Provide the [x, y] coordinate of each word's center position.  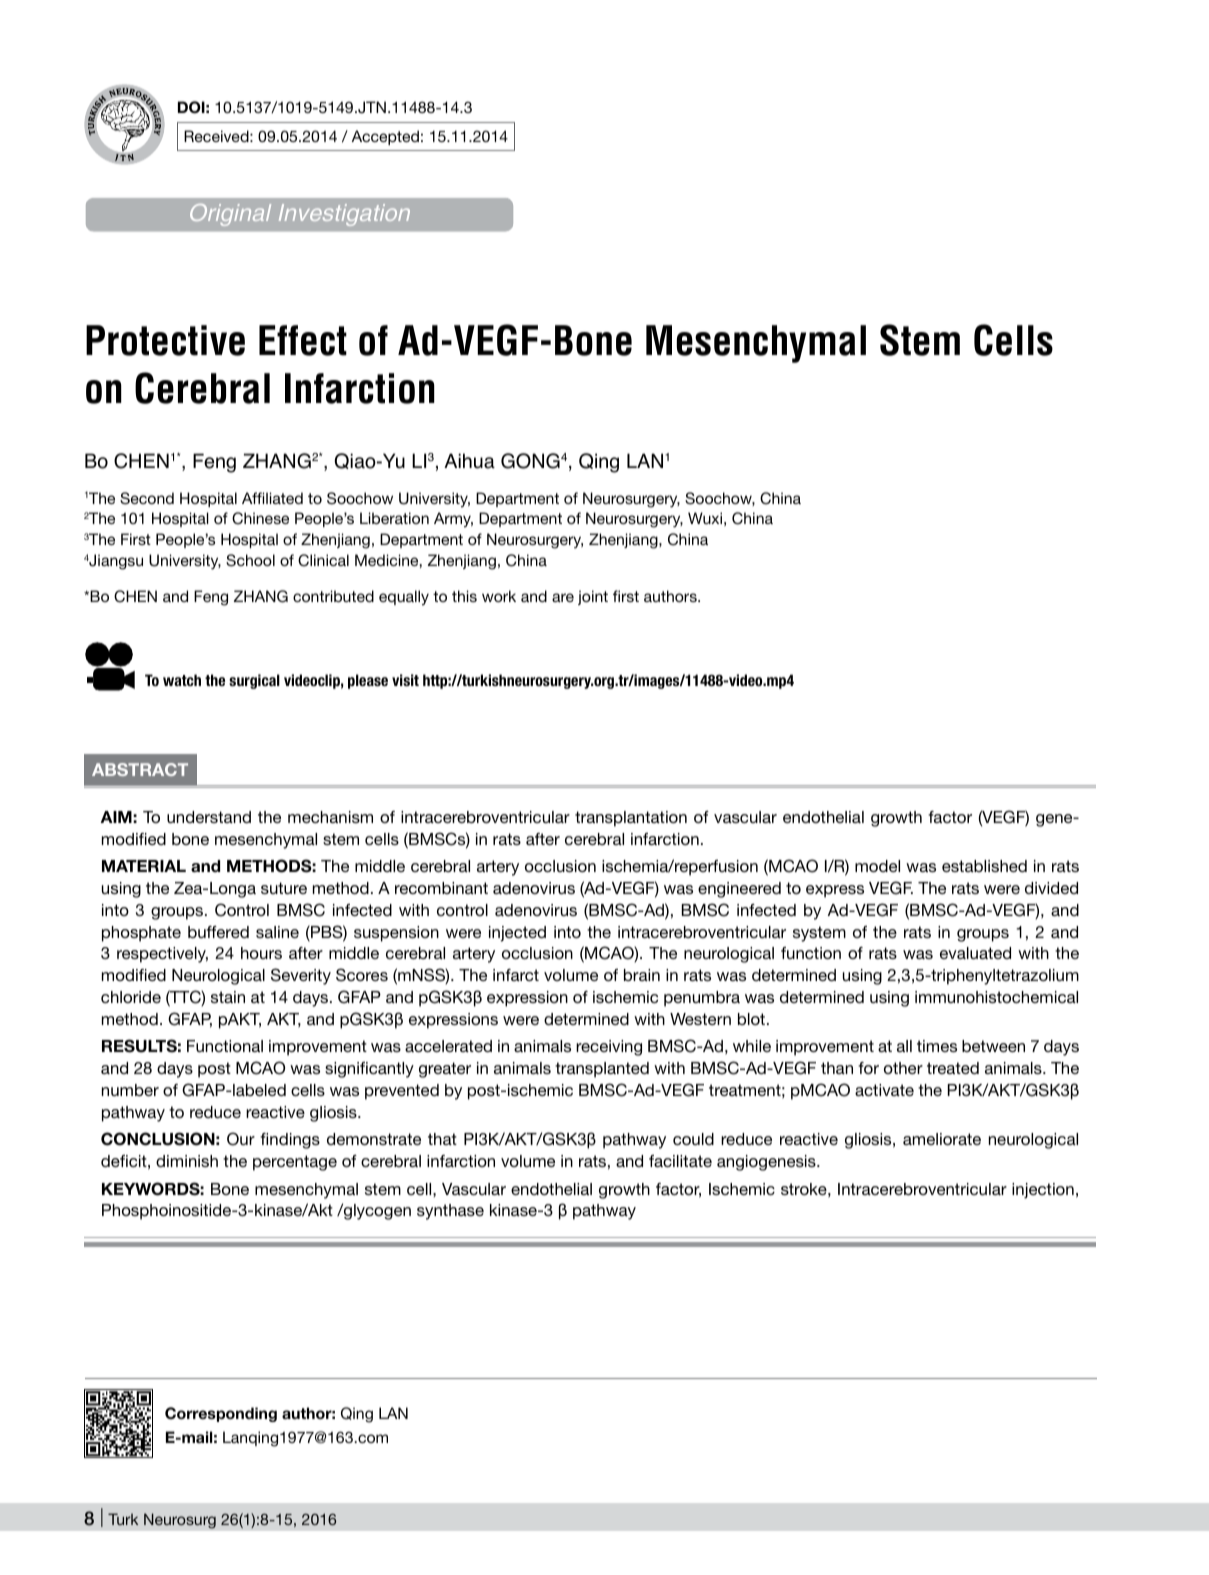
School [250, 560]
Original [230, 215]
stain [228, 997]
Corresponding [221, 1414]
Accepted [385, 137]
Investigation [344, 215]
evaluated [975, 953]
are [563, 597]
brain [642, 975]
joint [593, 597]
